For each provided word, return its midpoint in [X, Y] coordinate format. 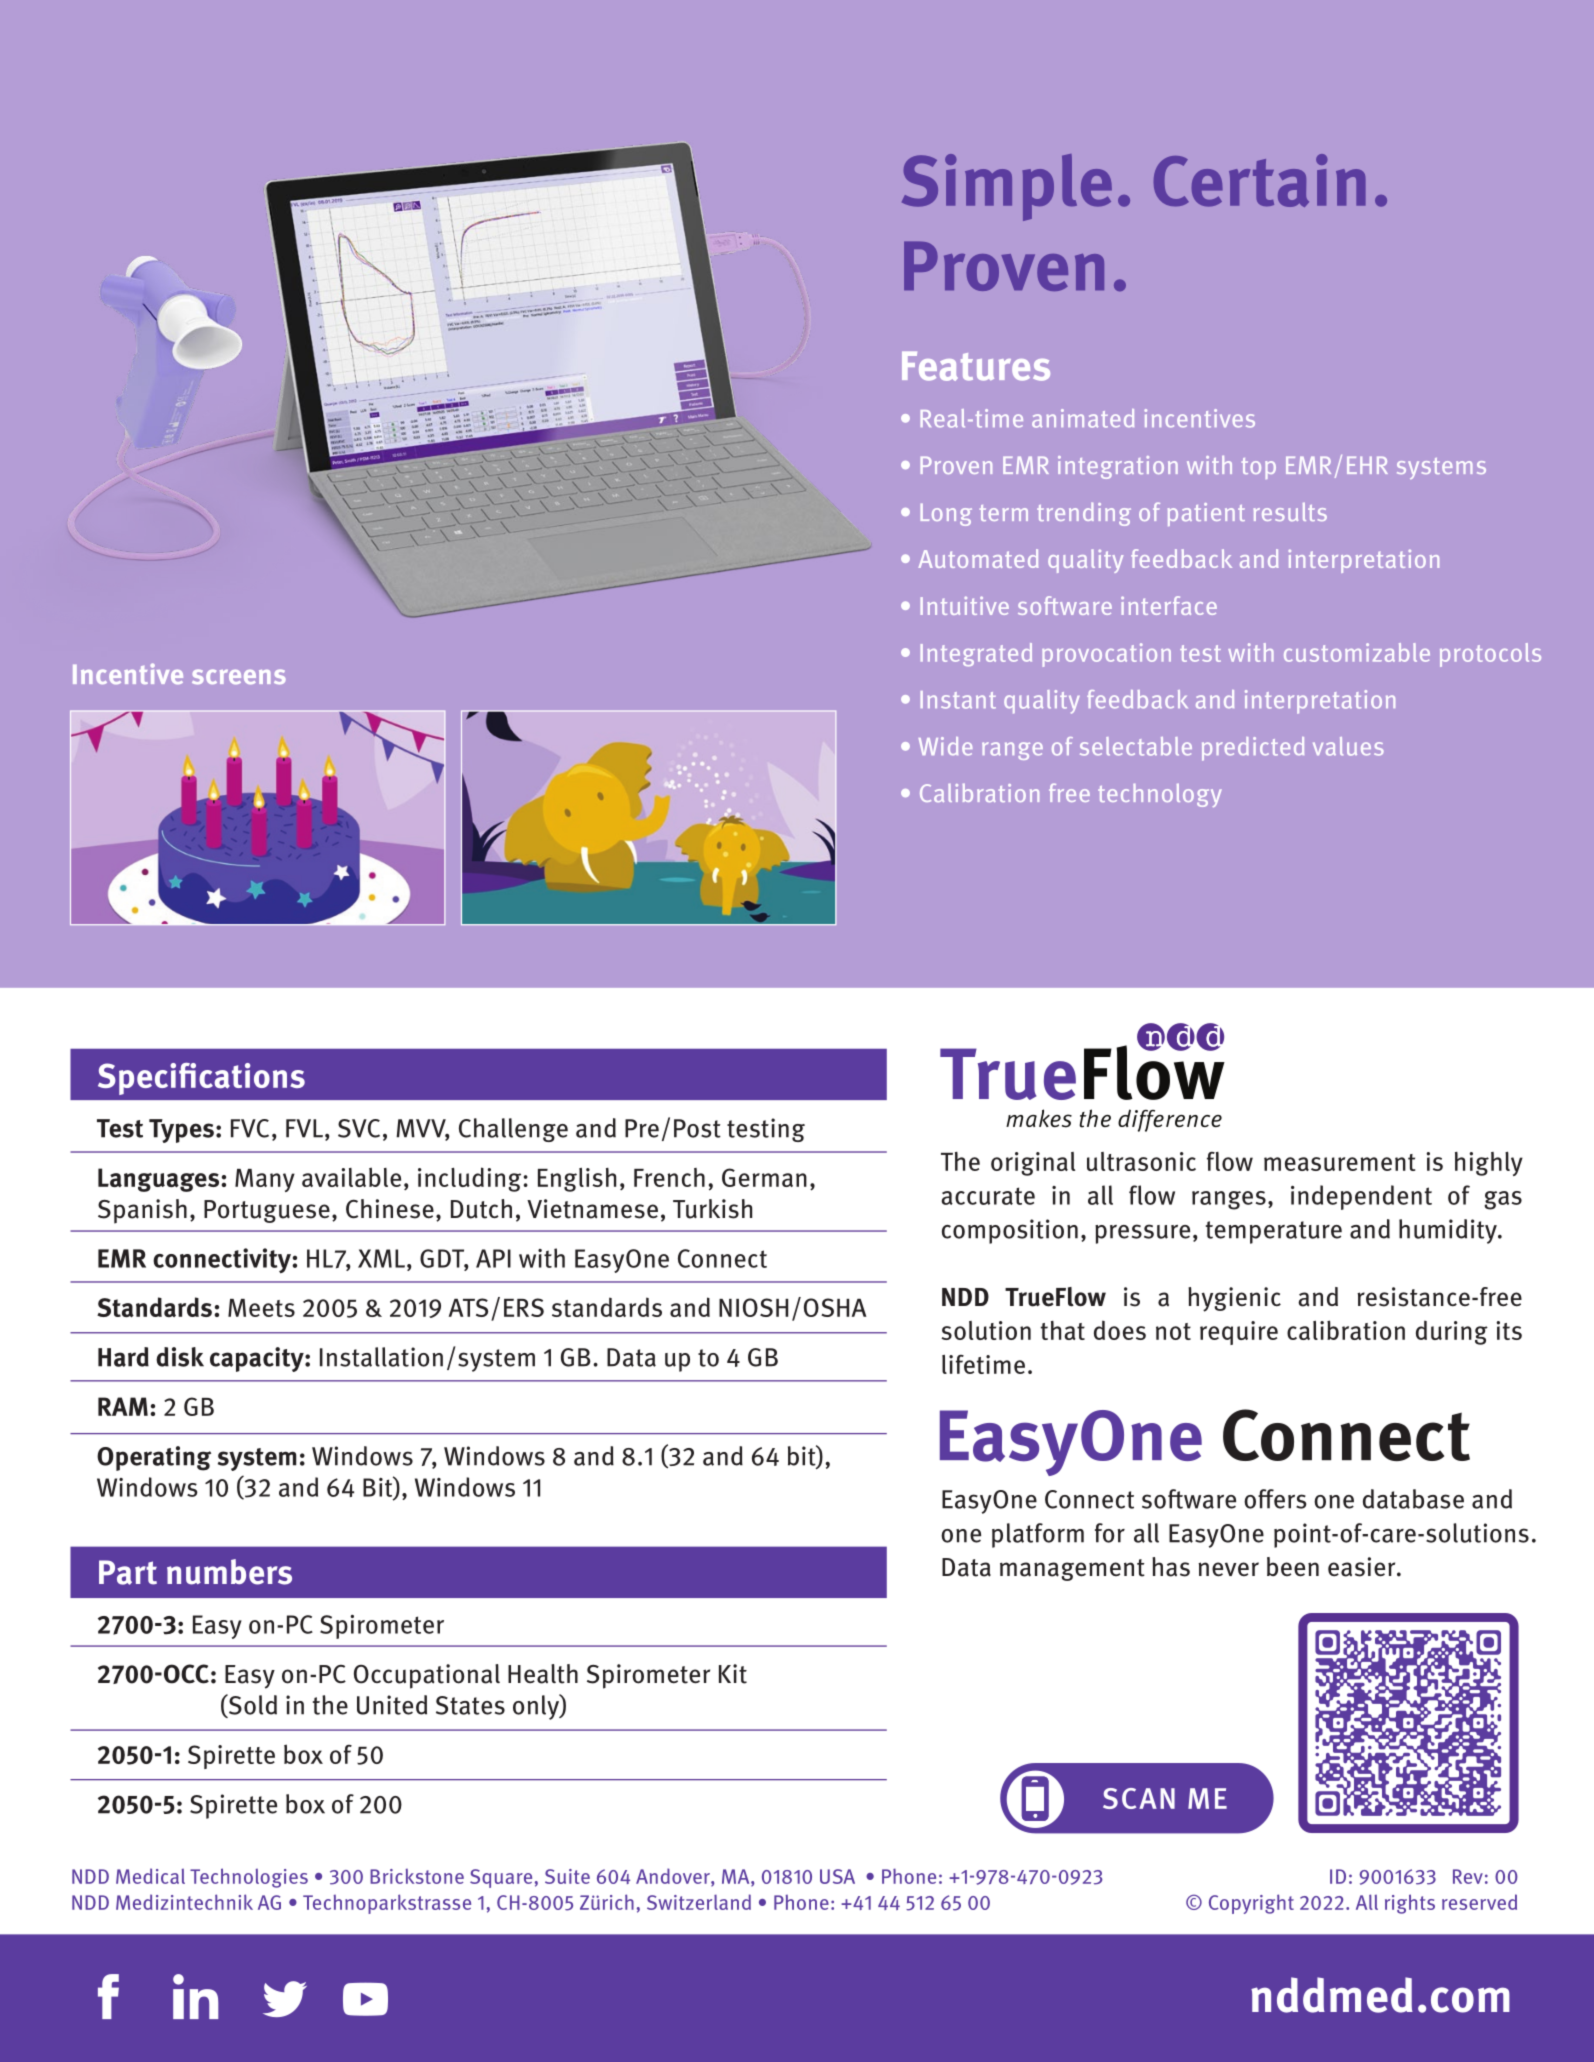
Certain [1260, 180]
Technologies [249, 1878]
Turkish [712, 1209]
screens [239, 676]
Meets [261, 1308]
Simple [1007, 187]
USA [837, 1876]
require [1239, 1333]
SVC [359, 1128]
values [1348, 746]
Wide [945, 746]
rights [1410, 1904]
